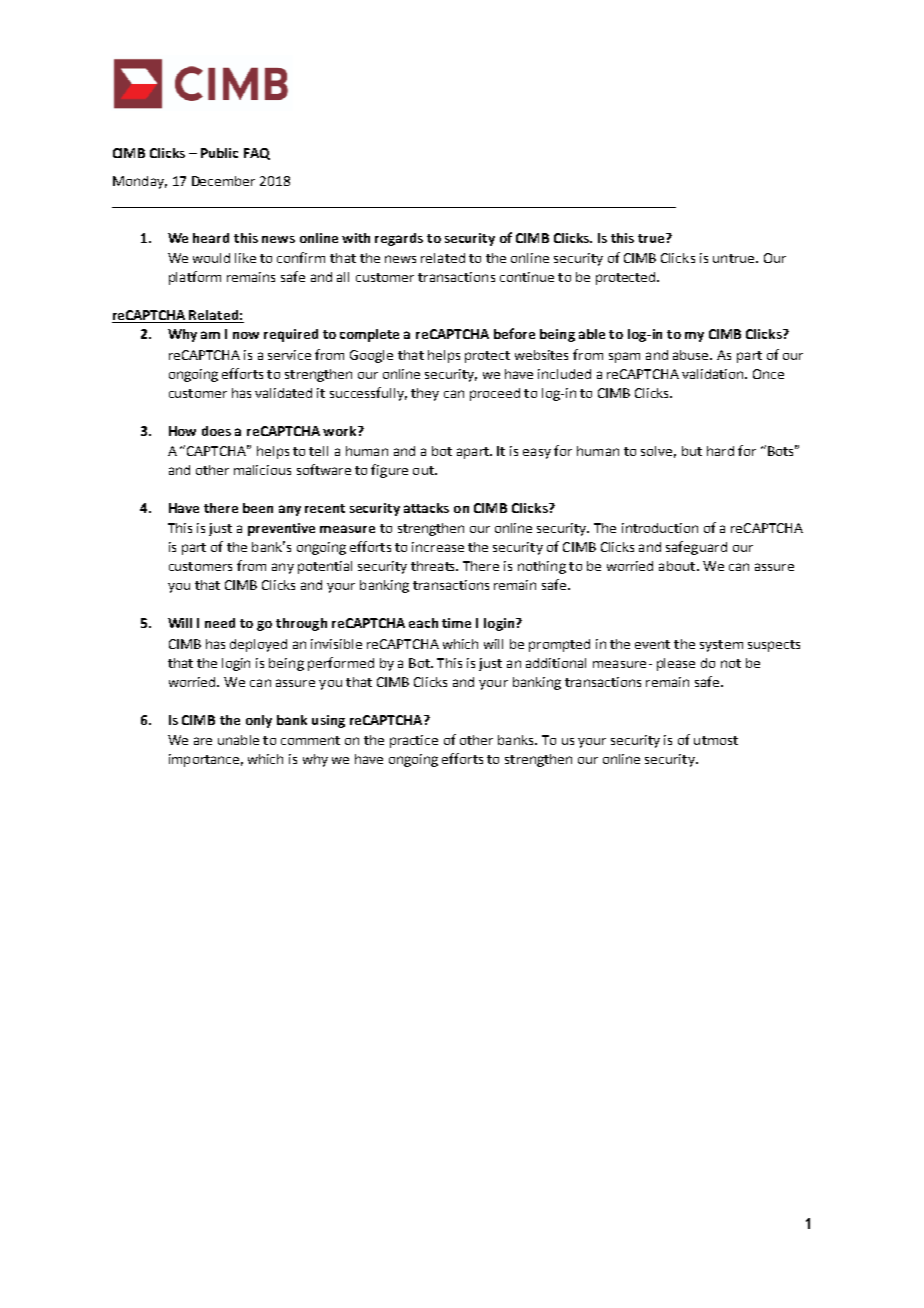 This screenshot has height=1308, width=924. What do you see at coordinates (434, 566) in the screenshot?
I see `threats` at bounding box center [434, 566].
